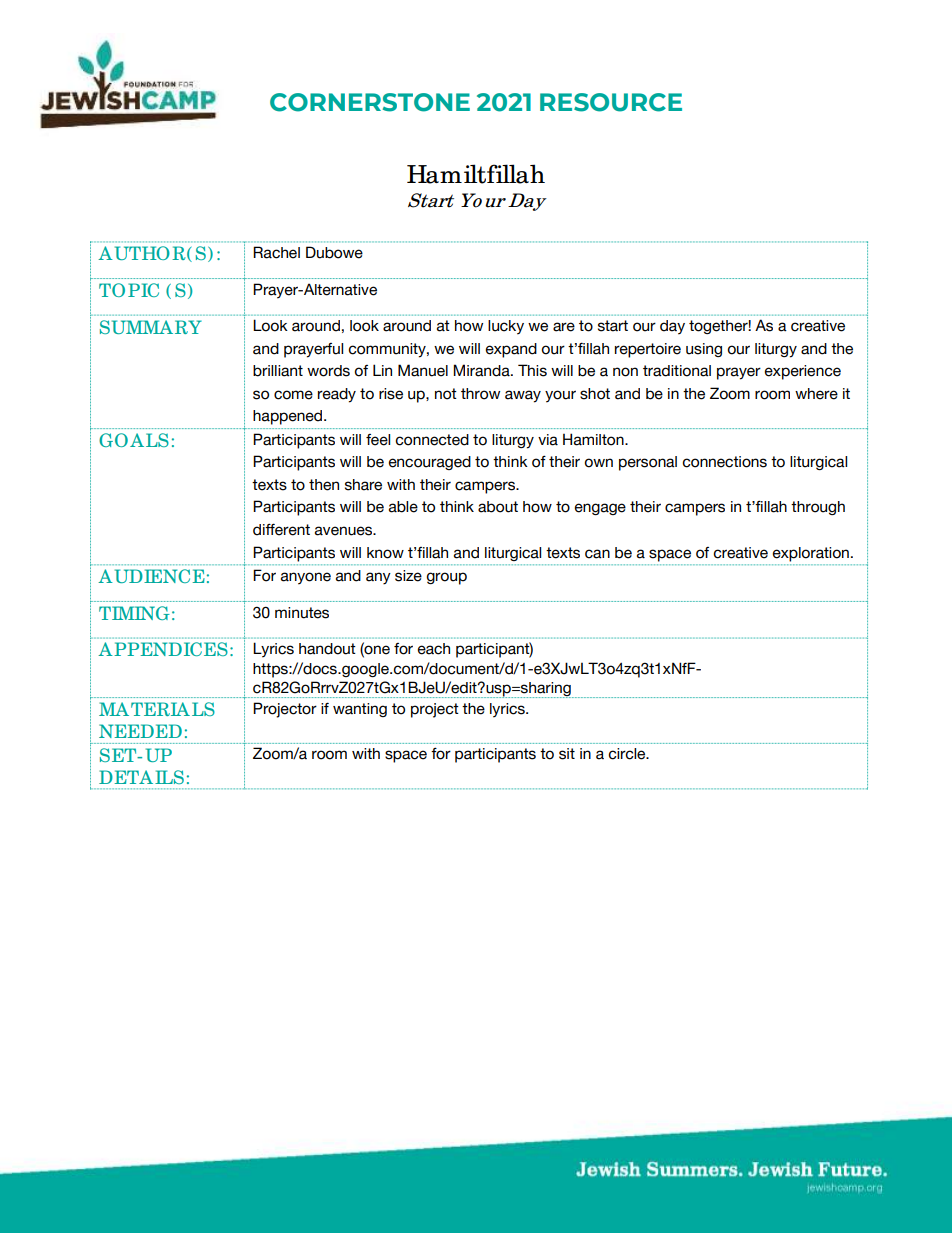  Describe the element at coordinates (141, 777) in the document. I see `DETAILS` at that location.
